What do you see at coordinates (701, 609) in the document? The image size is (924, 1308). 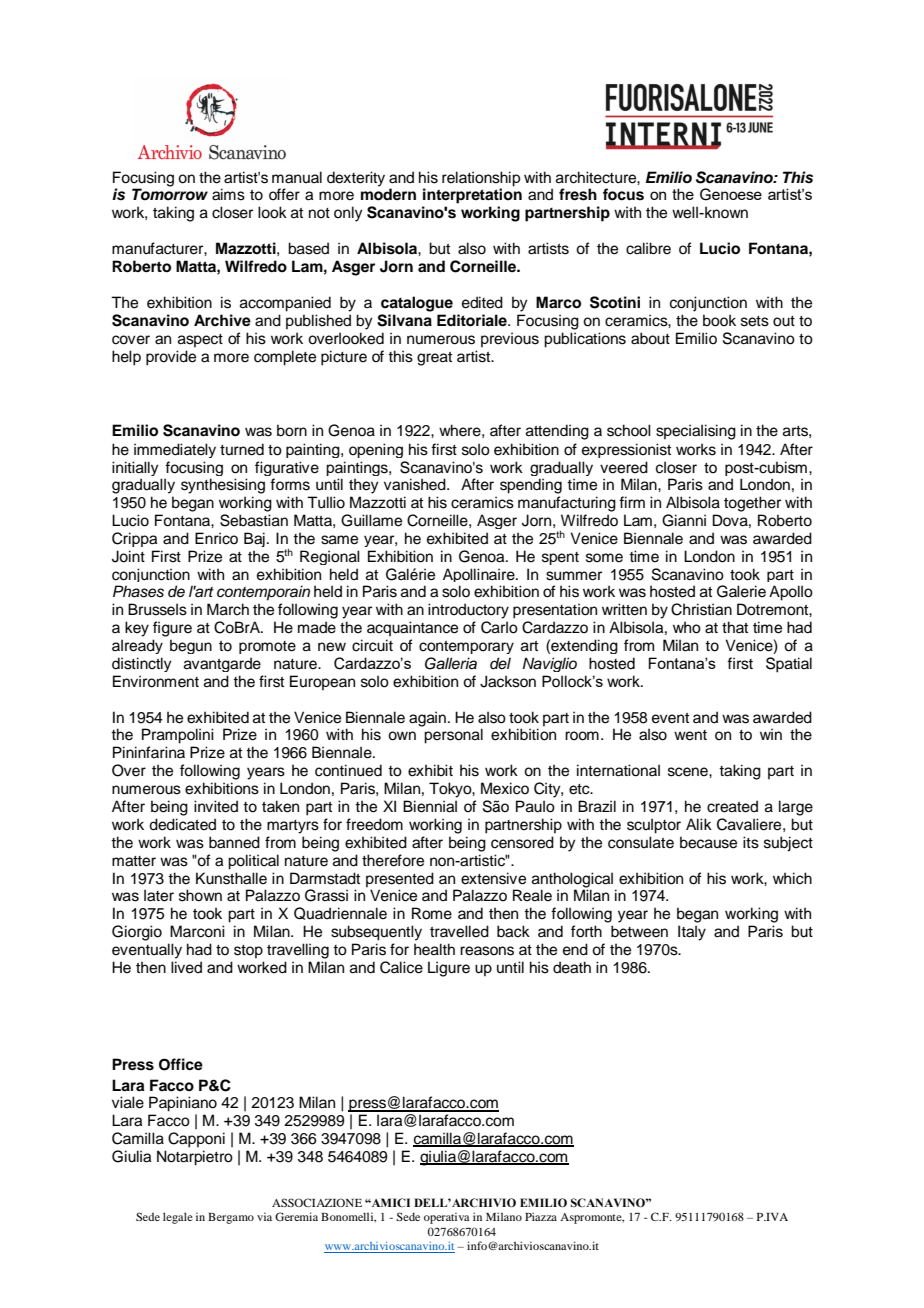 I see `Christian` at bounding box center [701, 609].
